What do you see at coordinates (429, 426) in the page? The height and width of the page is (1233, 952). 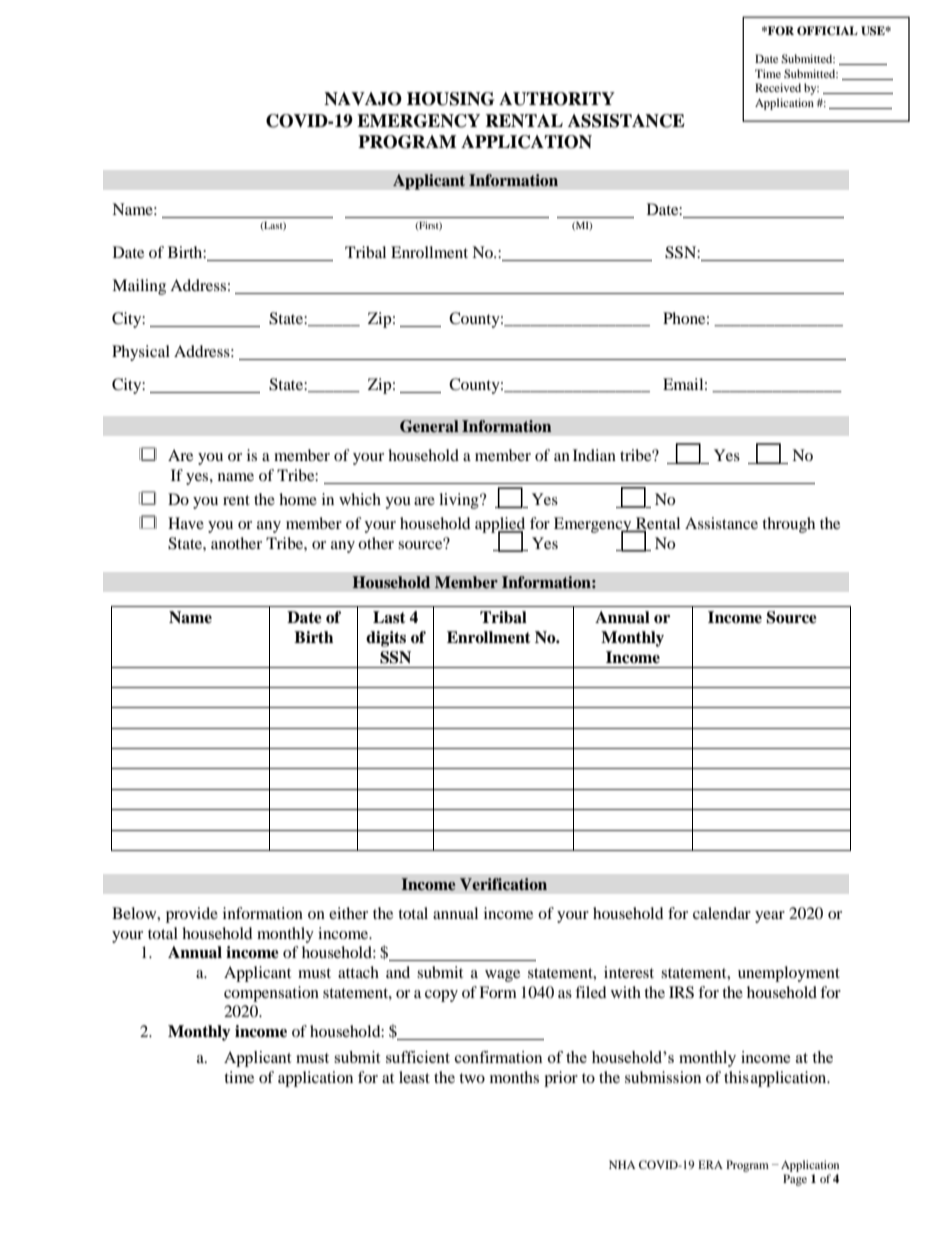 I see `General` at bounding box center [429, 426].
